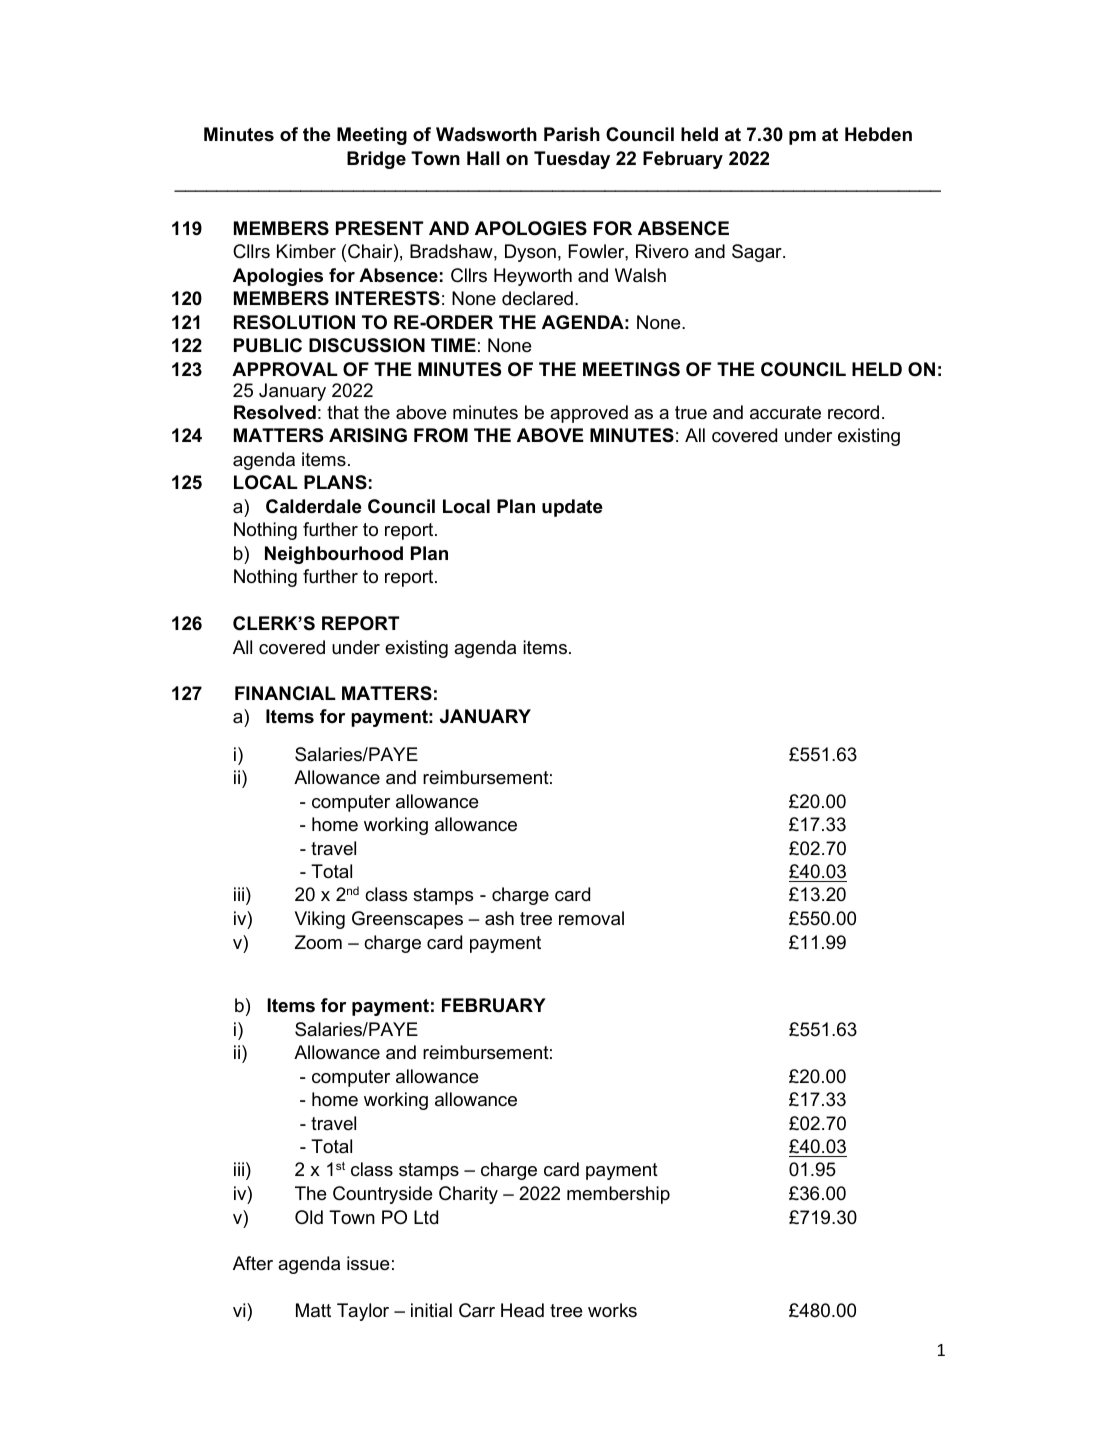  Describe the element at coordinates (572, 508) in the screenshot. I see `update` at that location.
